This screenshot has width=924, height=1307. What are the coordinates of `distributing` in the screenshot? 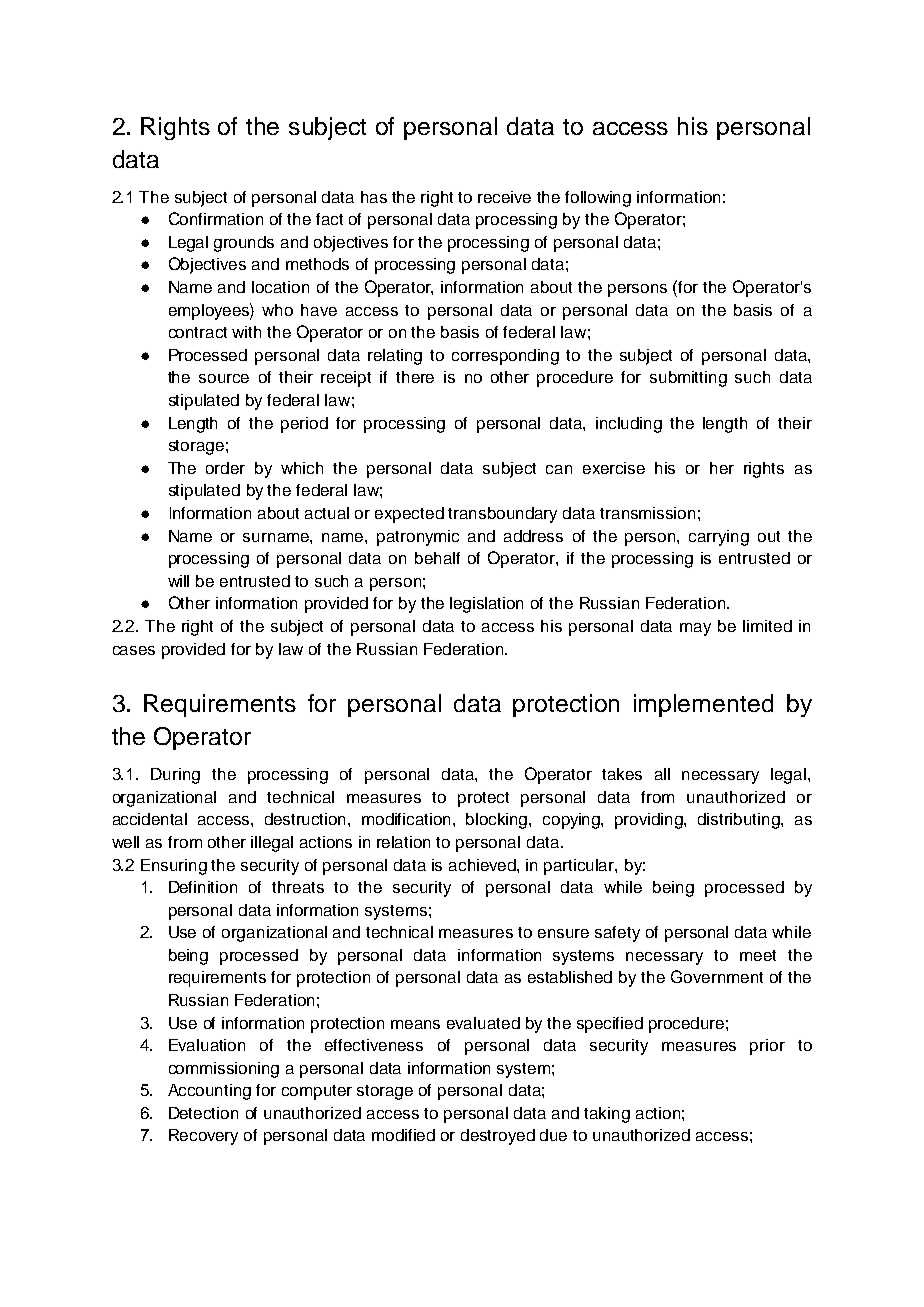 It's located at (740, 821).
